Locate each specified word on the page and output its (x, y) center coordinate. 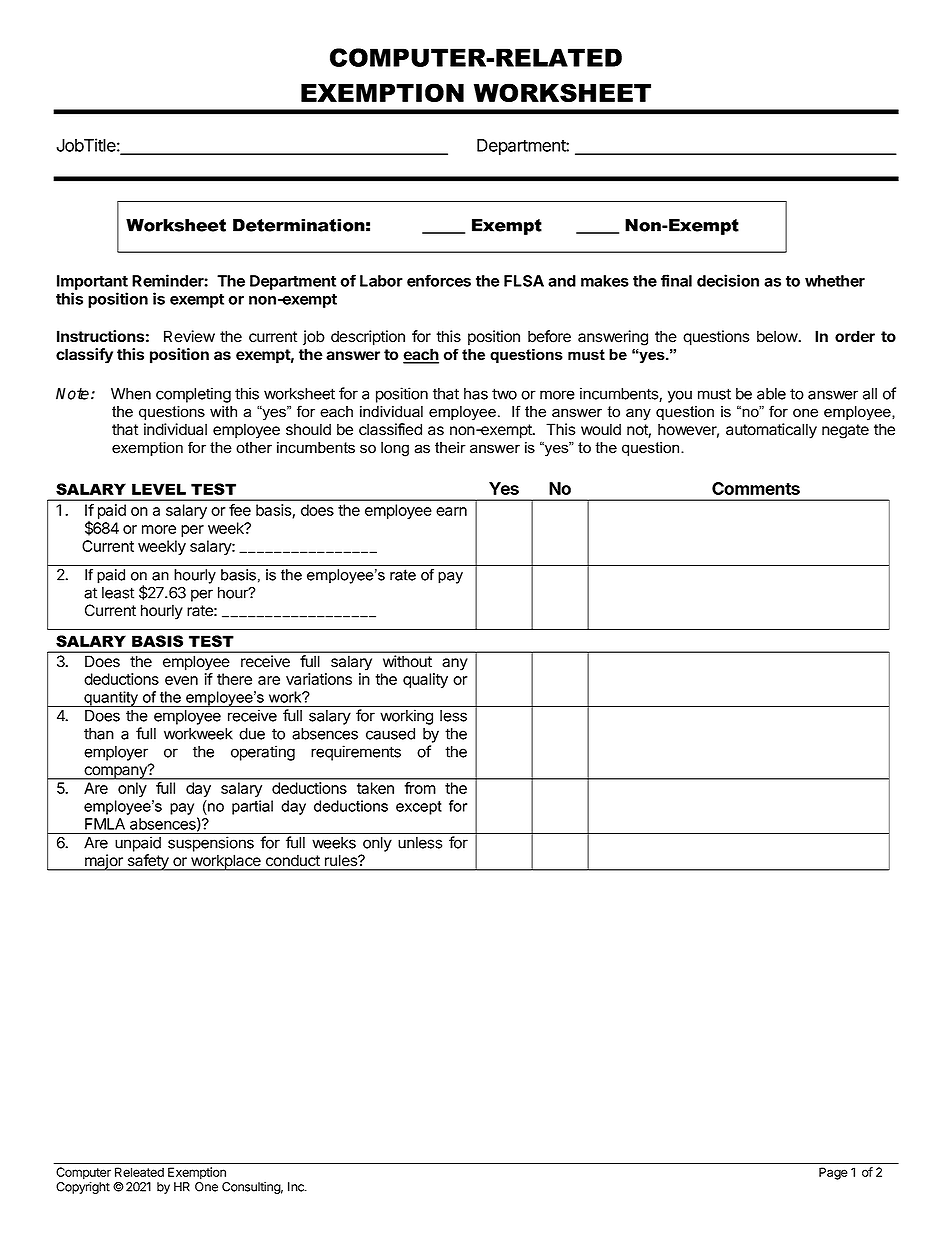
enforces (439, 280)
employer (116, 753)
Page (833, 1173)
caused (390, 734)
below (778, 336)
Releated (139, 1172)
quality (425, 680)
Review (189, 336)
